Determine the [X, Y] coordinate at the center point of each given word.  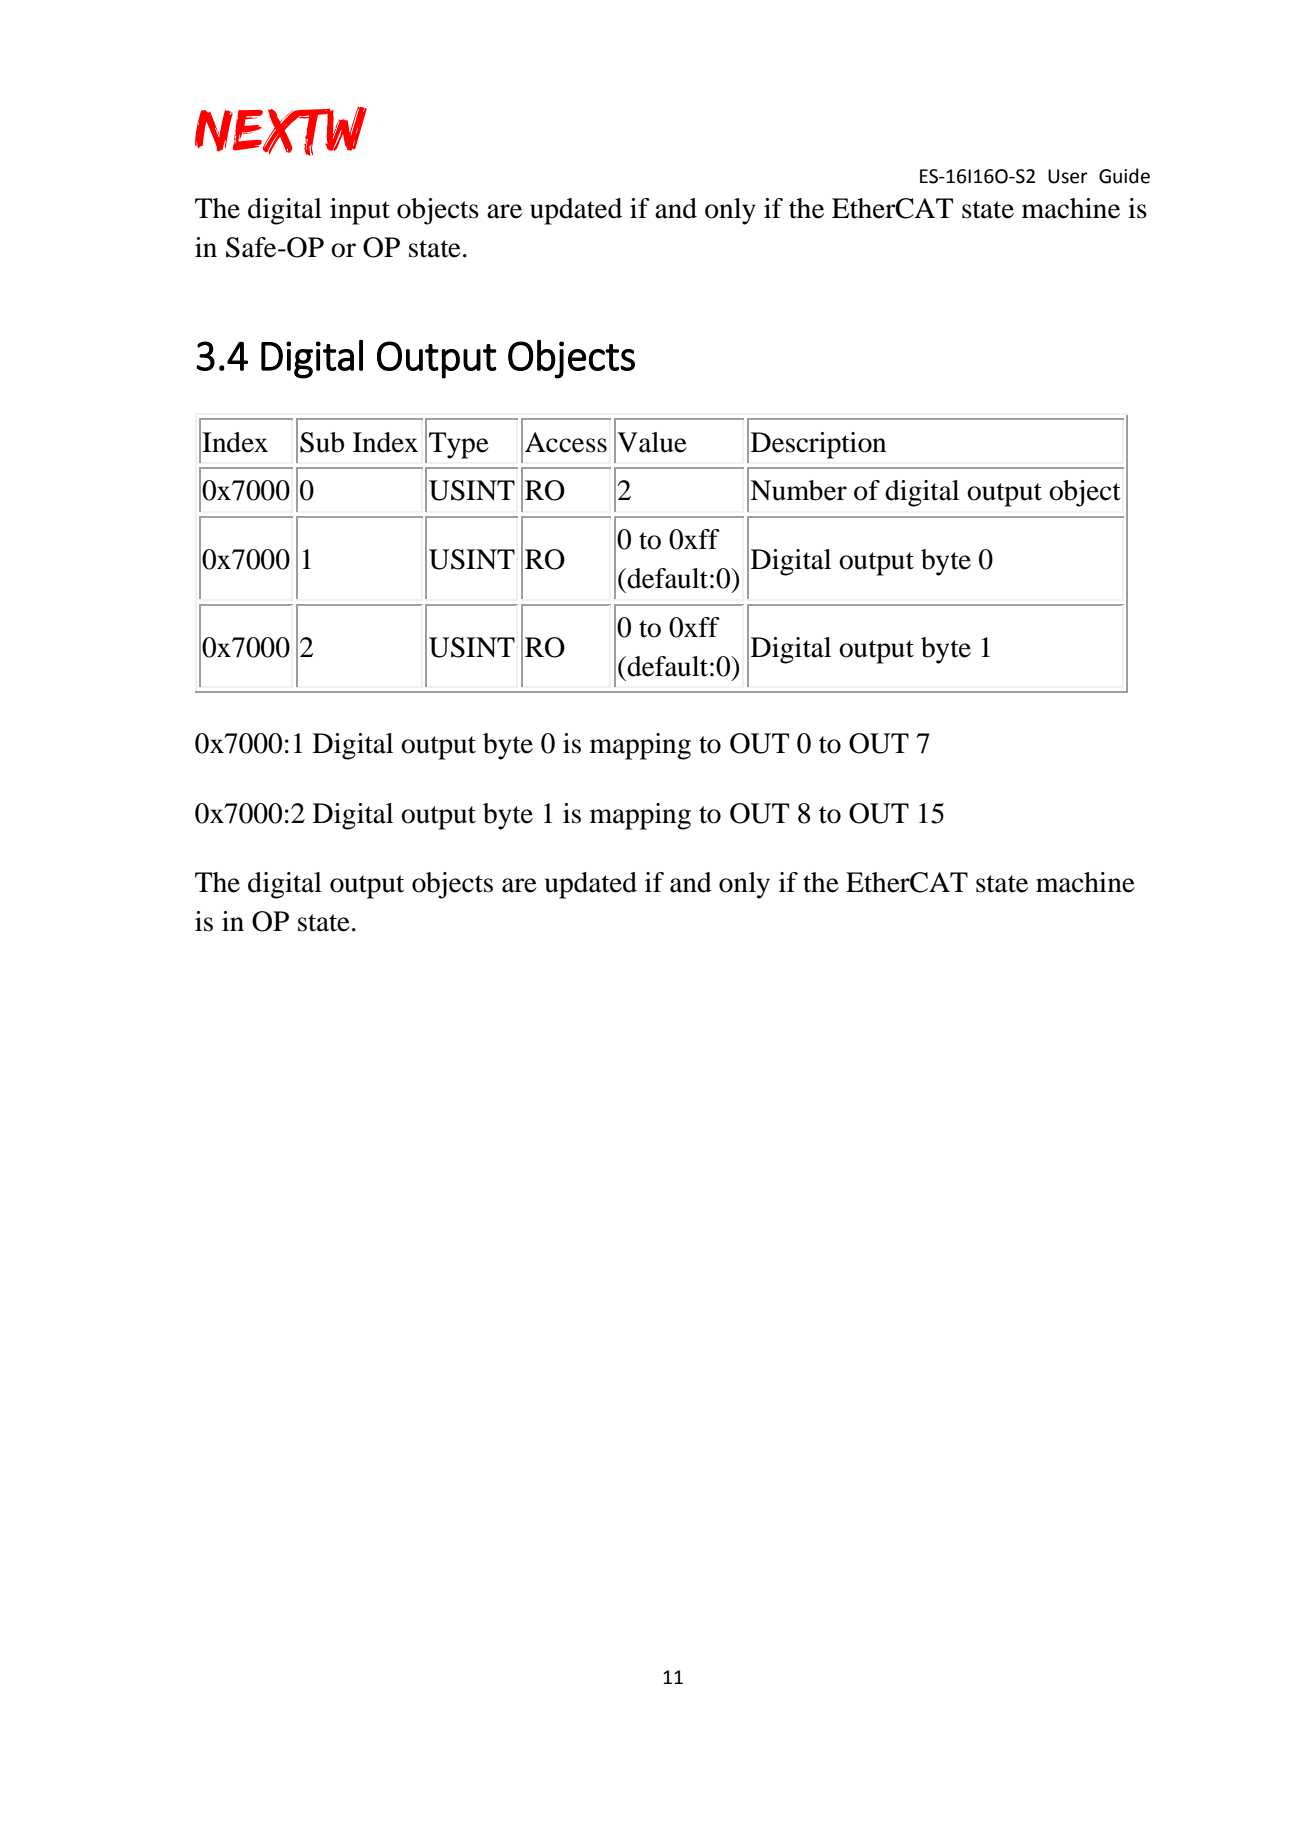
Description [818, 445]
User [1068, 176]
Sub [322, 442]
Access [566, 442]
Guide [1124, 176]
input [360, 211]
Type [459, 445]
